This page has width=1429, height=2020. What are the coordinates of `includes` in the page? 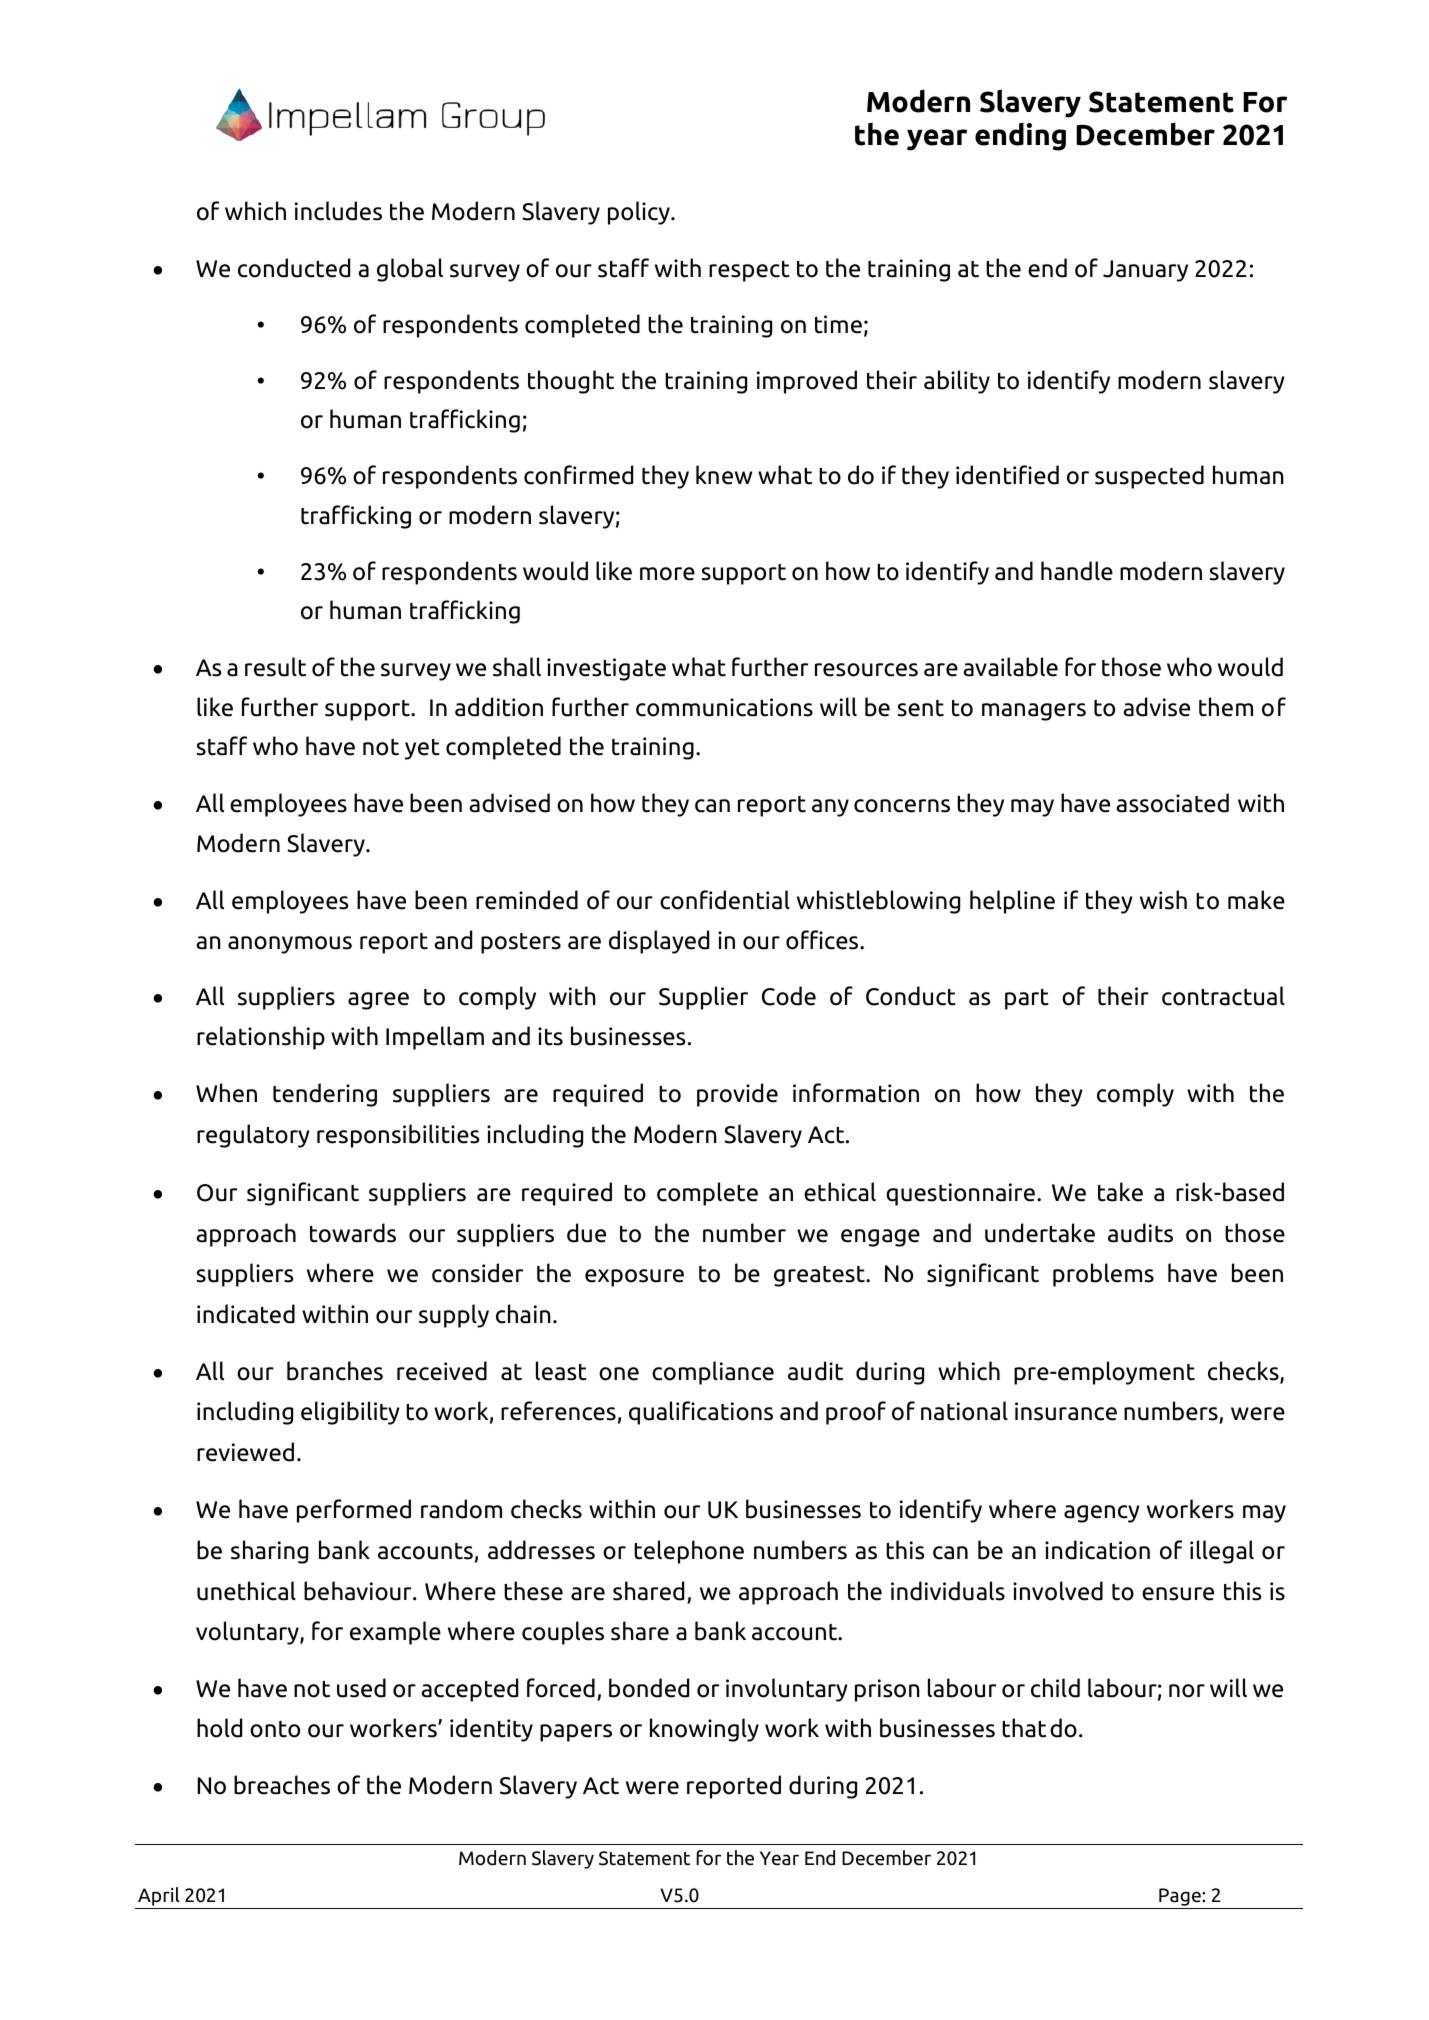 It's located at (338, 211).
